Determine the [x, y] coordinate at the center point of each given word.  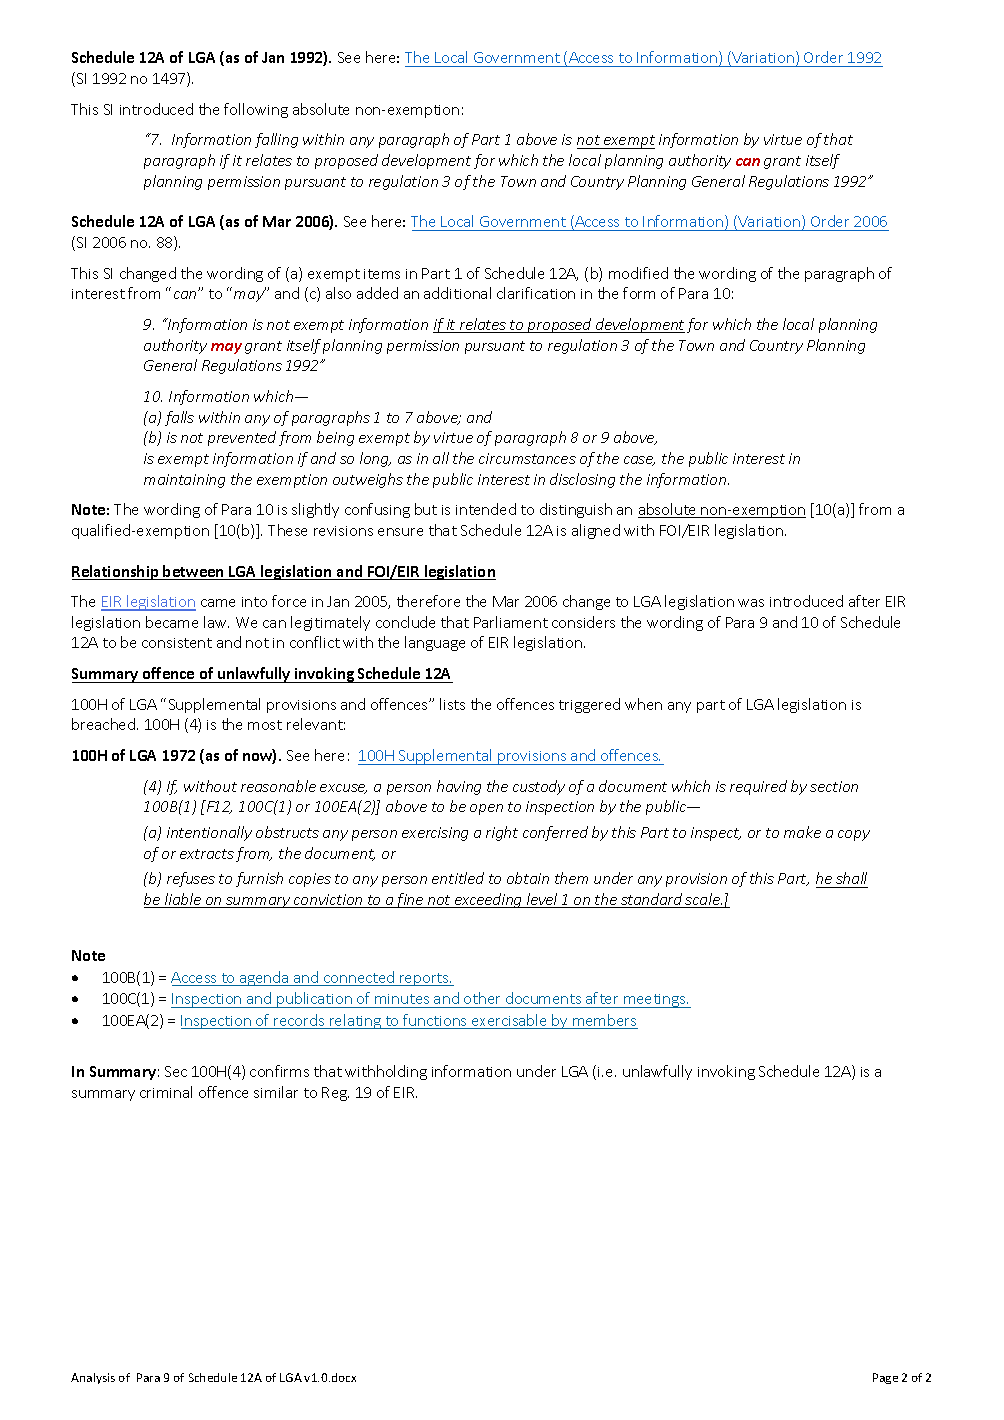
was [751, 603]
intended [486, 509]
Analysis [93, 1378]
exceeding [488, 900]
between [194, 572]
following [256, 110]
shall [851, 878]
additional [457, 293]
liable [182, 900]
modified [638, 273]
